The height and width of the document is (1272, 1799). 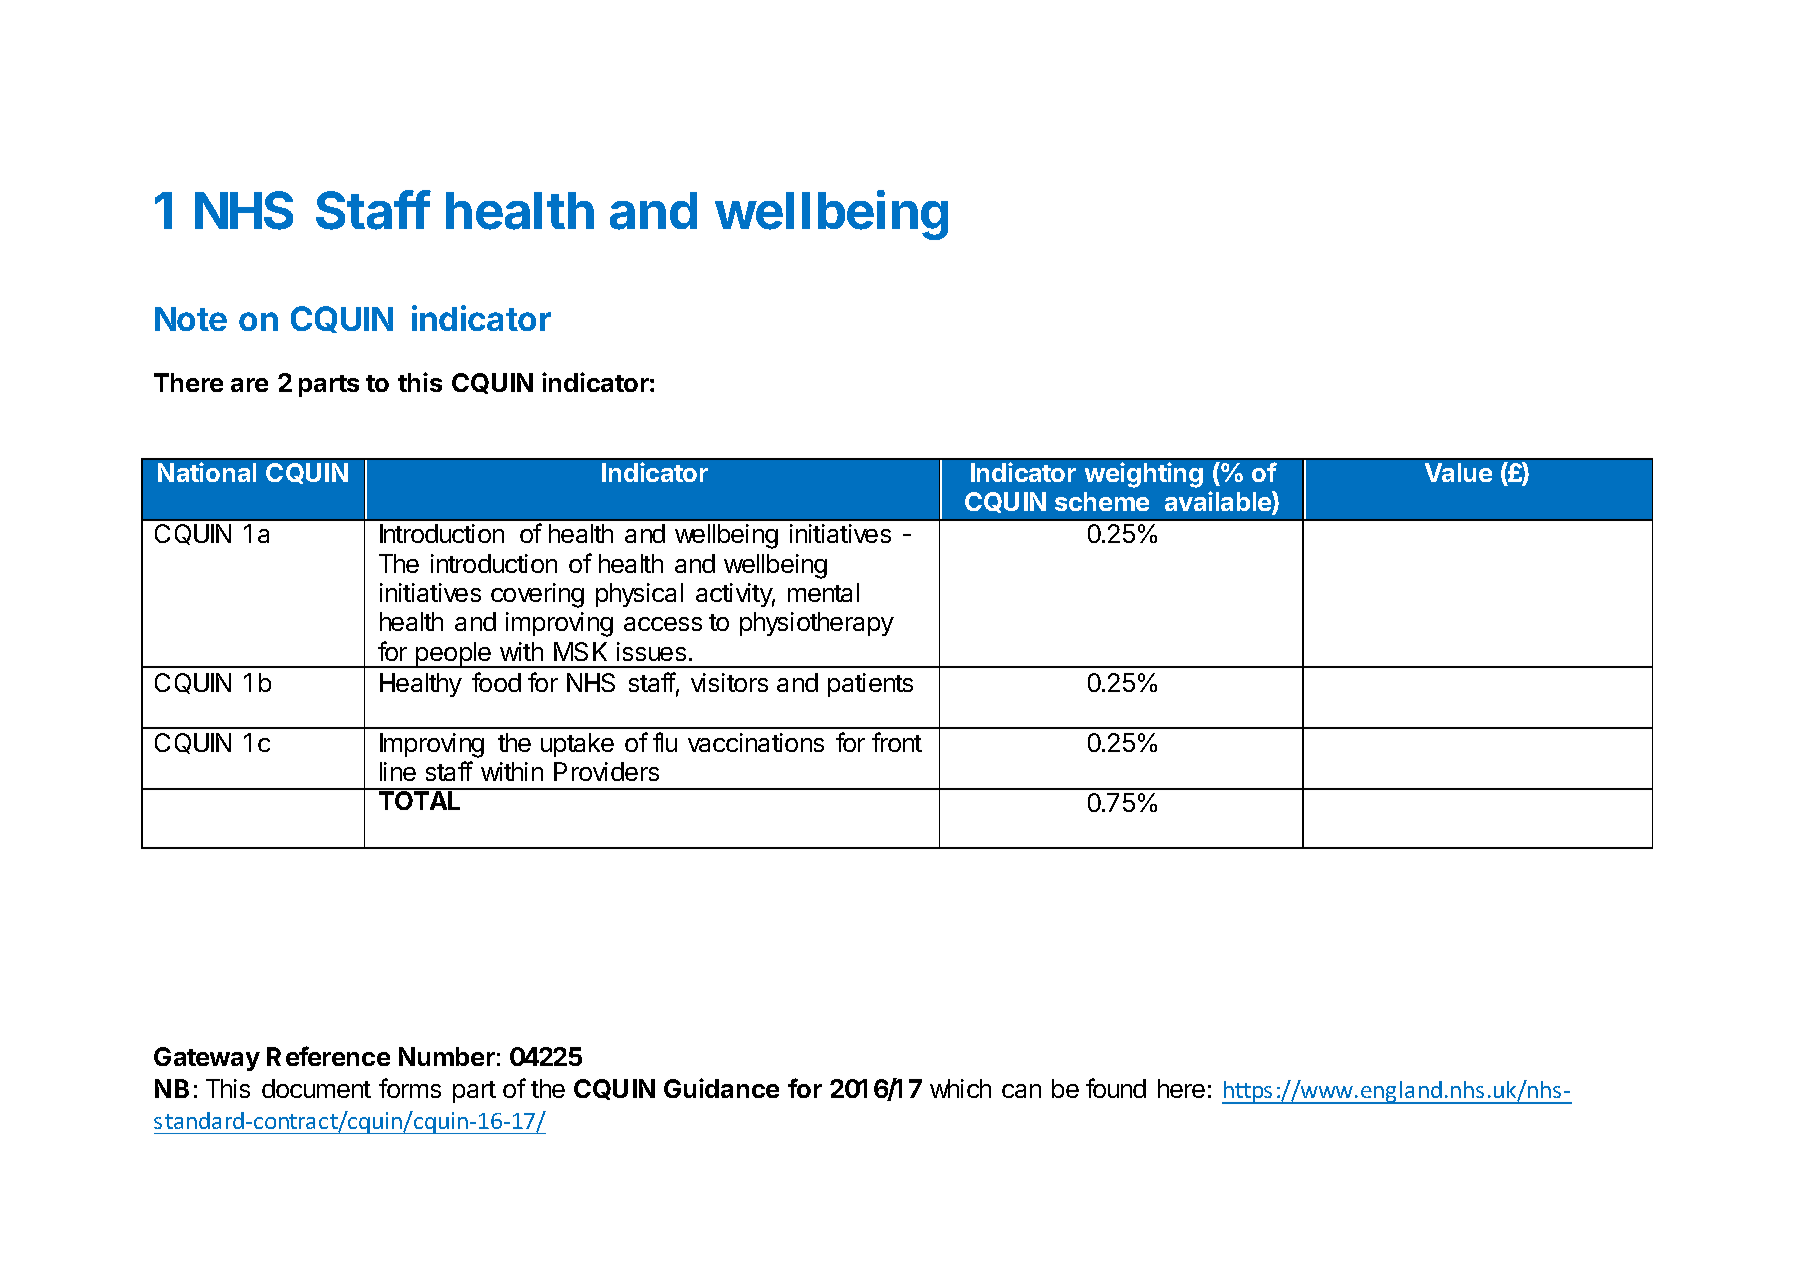 What do you see at coordinates (721, 1088) in the document?
I see `Guidance` at bounding box center [721, 1088].
